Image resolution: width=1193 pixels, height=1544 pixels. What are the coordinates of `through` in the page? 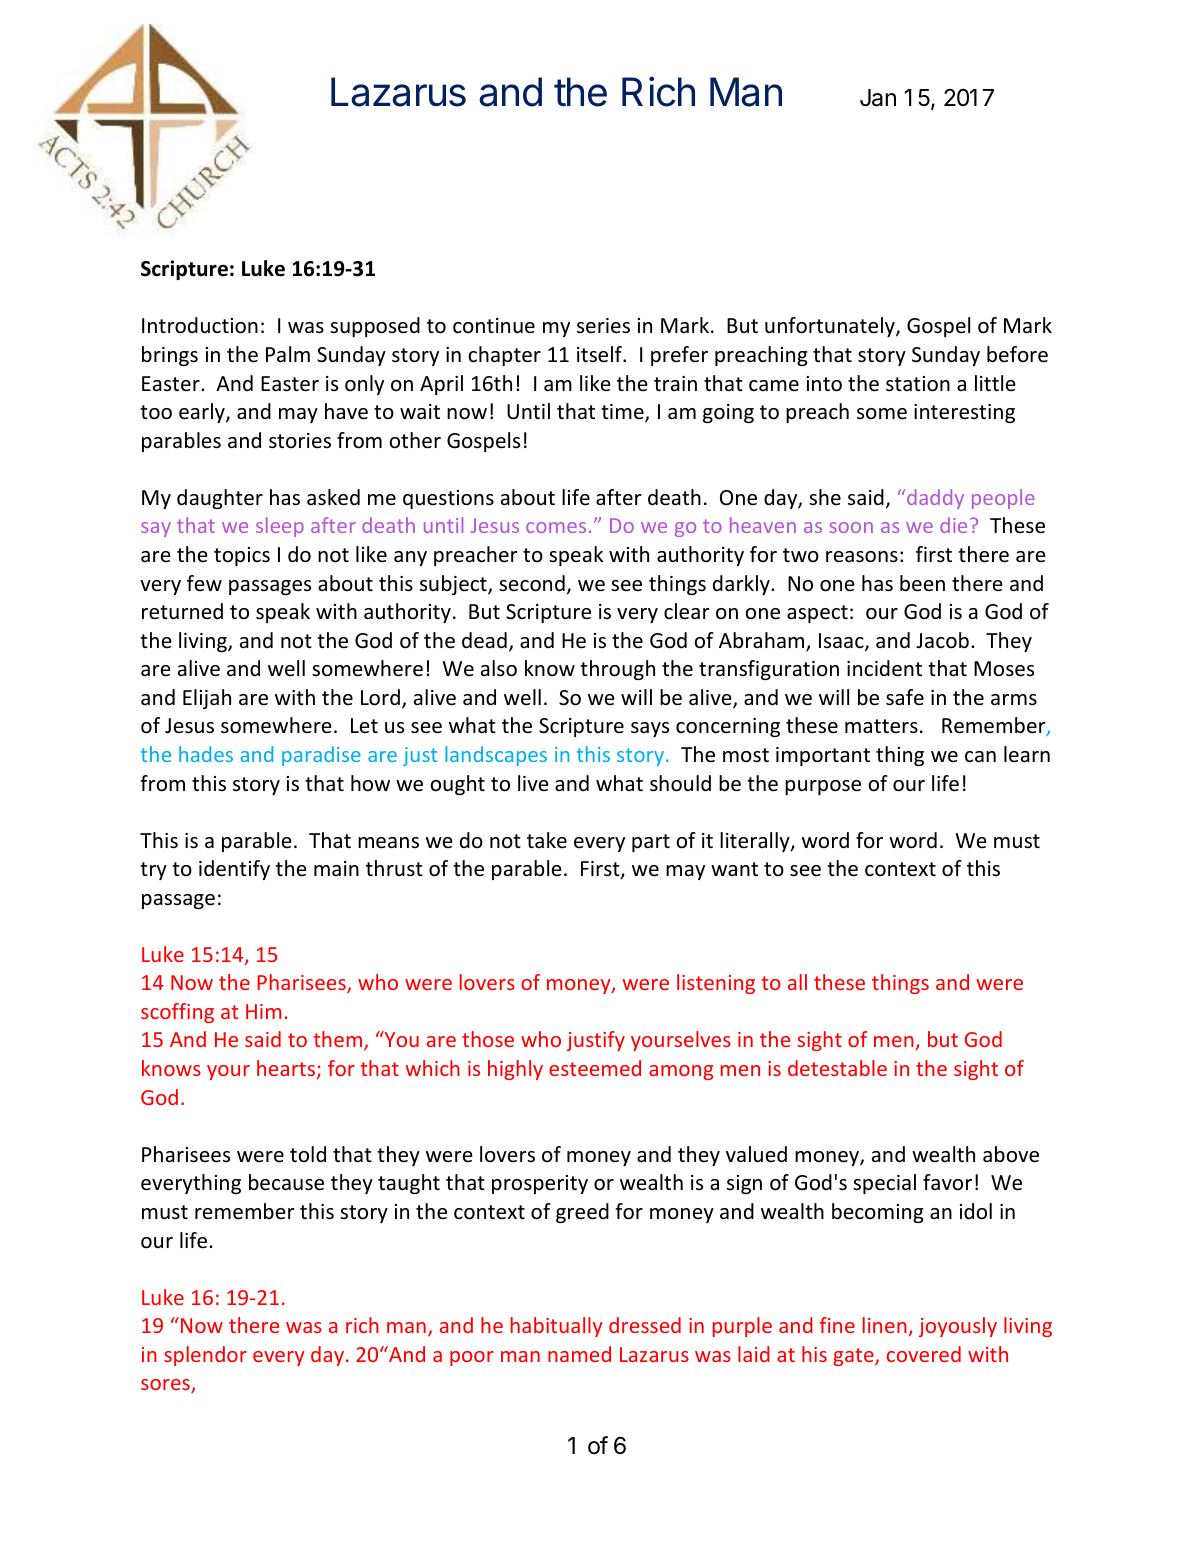 It's located at (617, 670).
